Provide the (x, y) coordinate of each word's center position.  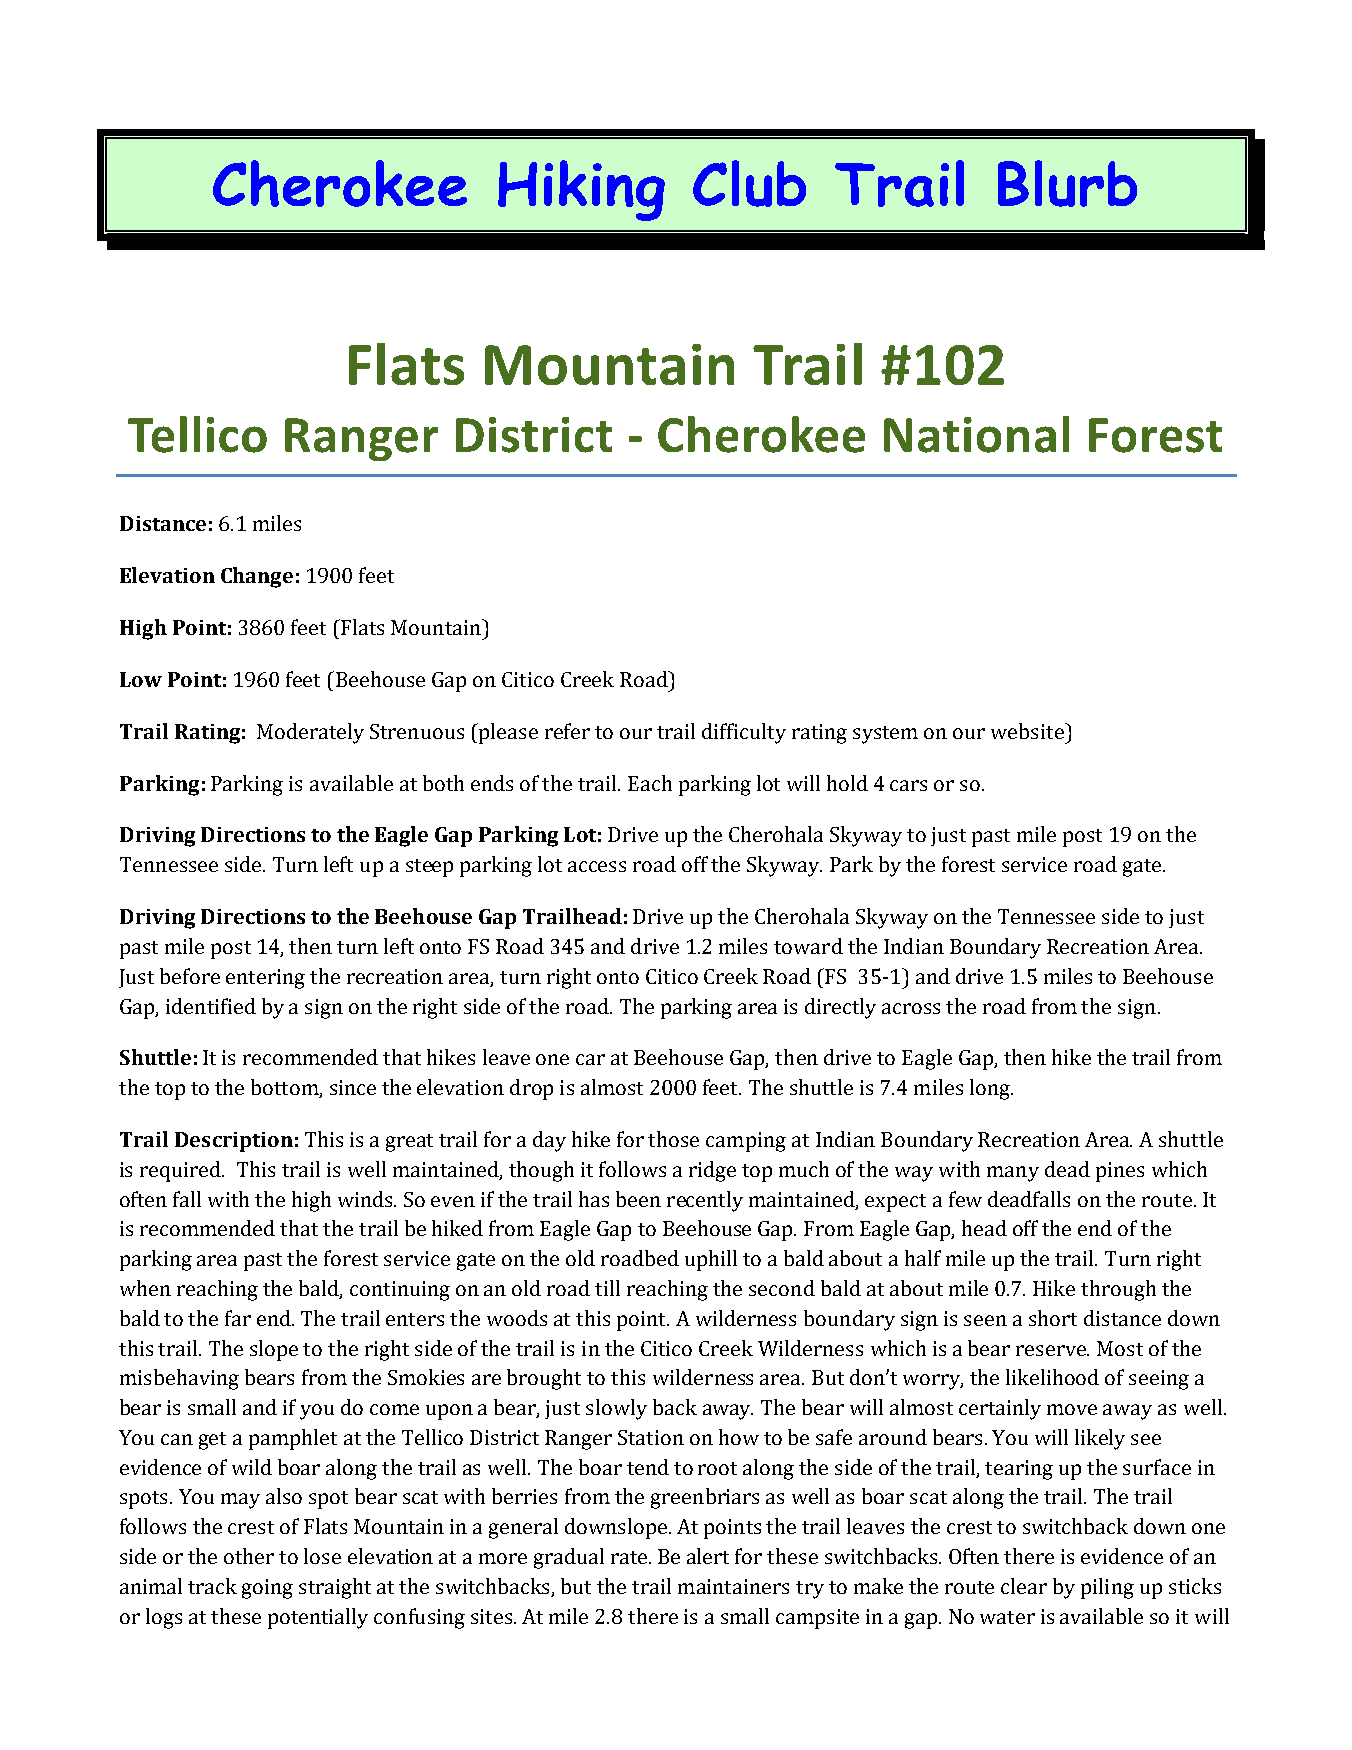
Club (749, 183)
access (597, 866)
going (267, 1589)
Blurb (1067, 183)
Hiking (581, 190)
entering (265, 979)
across (911, 1008)
